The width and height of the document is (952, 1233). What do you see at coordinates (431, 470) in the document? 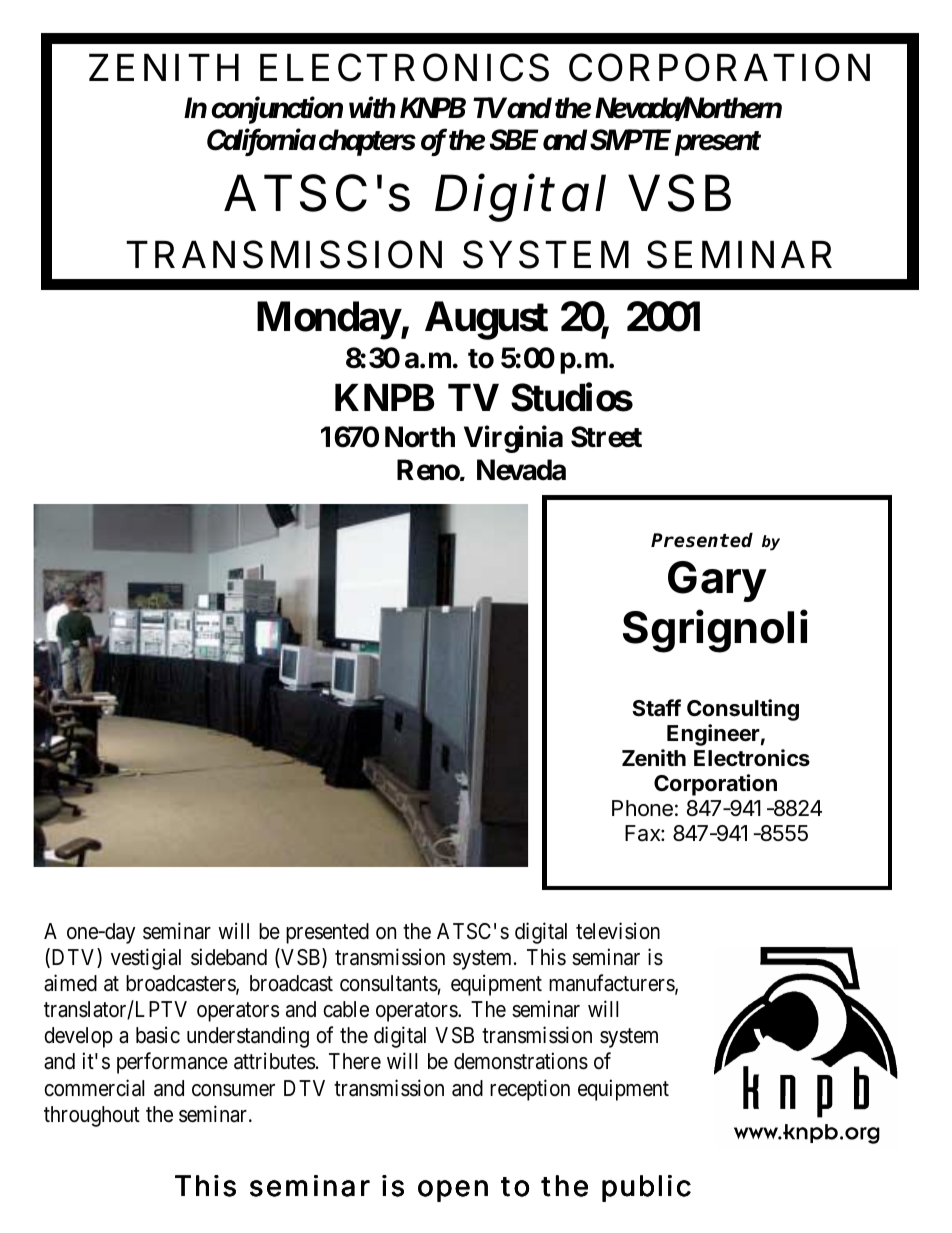
I see `Reno` at bounding box center [431, 470].
